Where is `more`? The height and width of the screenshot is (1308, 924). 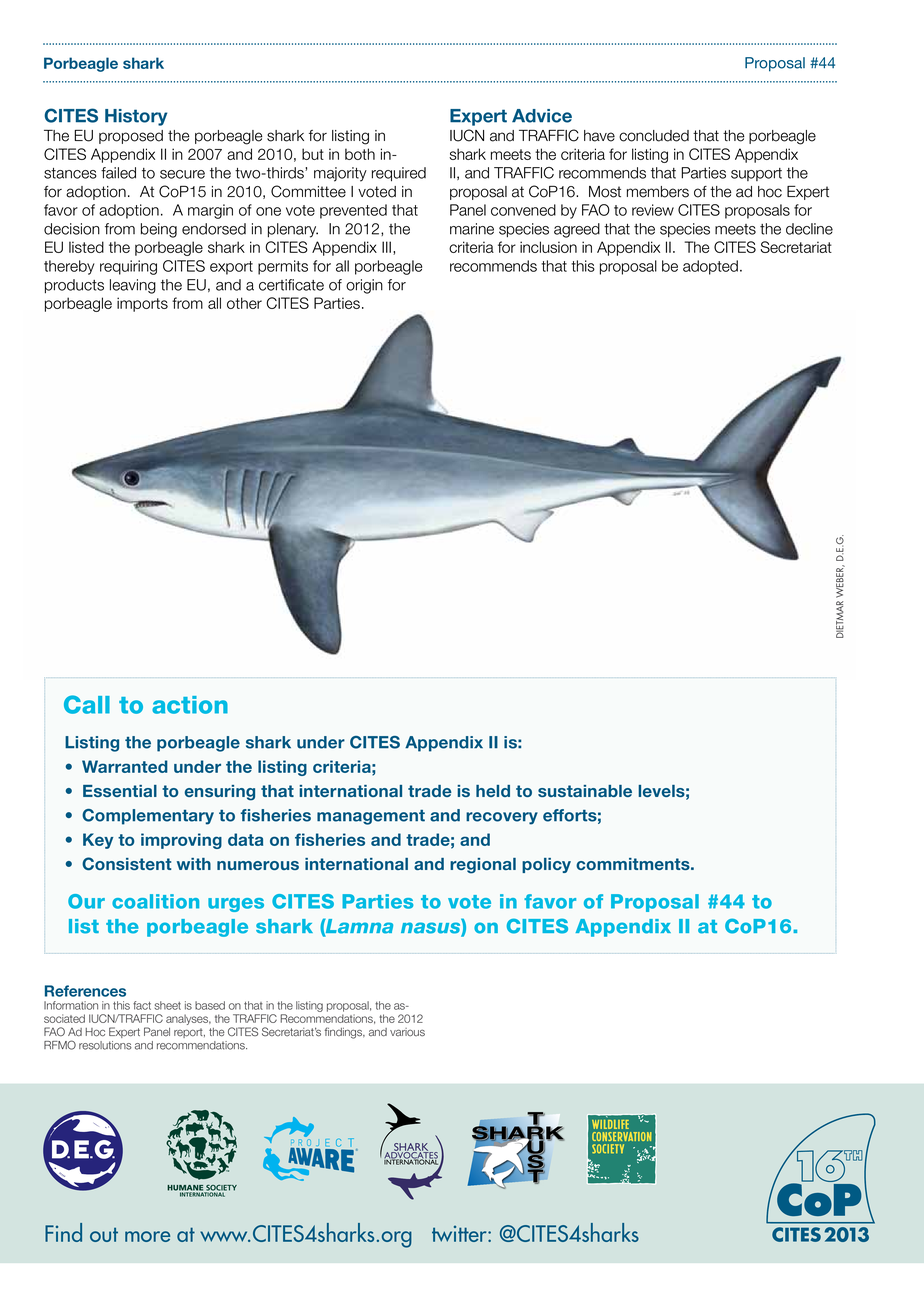
more is located at coordinates (147, 1236).
